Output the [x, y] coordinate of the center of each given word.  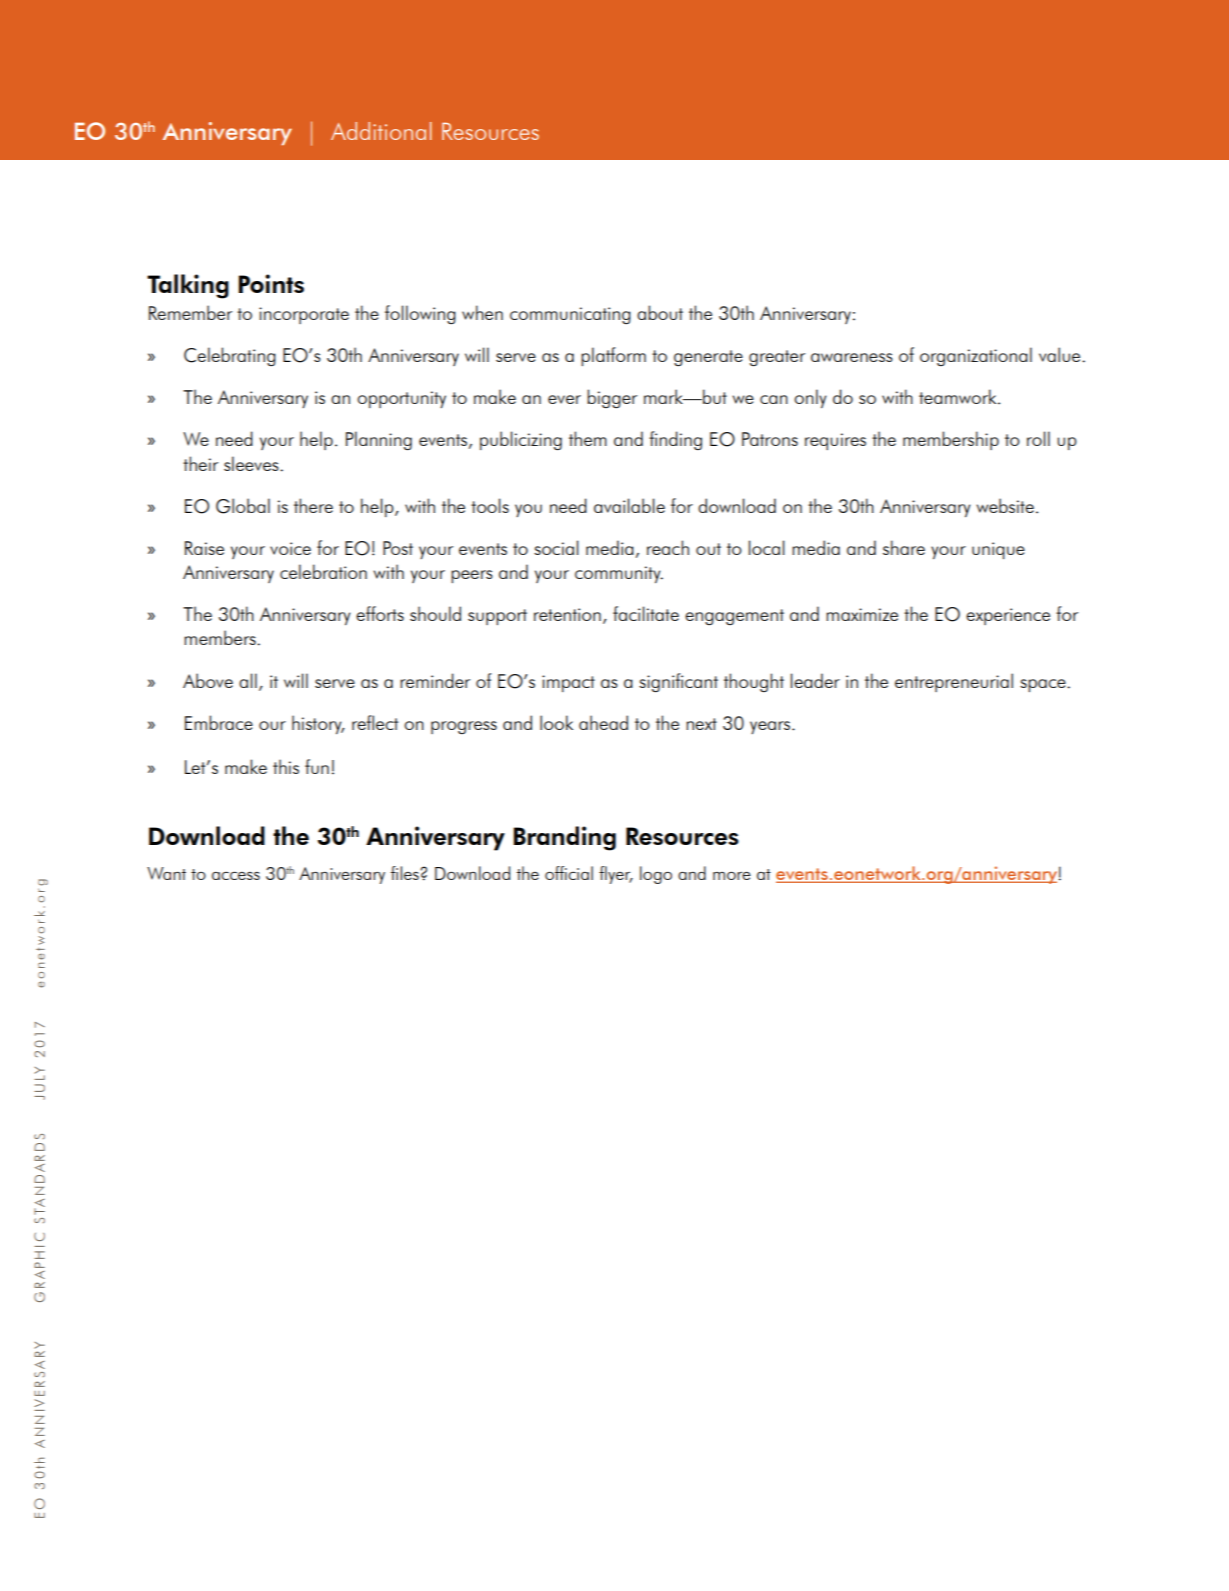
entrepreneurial [954, 682]
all [248, 680]
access [236, 876]
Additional [381, 131]
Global [243, 506]
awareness [852, 357]
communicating [570, 315]
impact [568, 683]
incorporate [304, 315]
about [660, 312]
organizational [976, 356]
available [629, 505]
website [1005, 505]
